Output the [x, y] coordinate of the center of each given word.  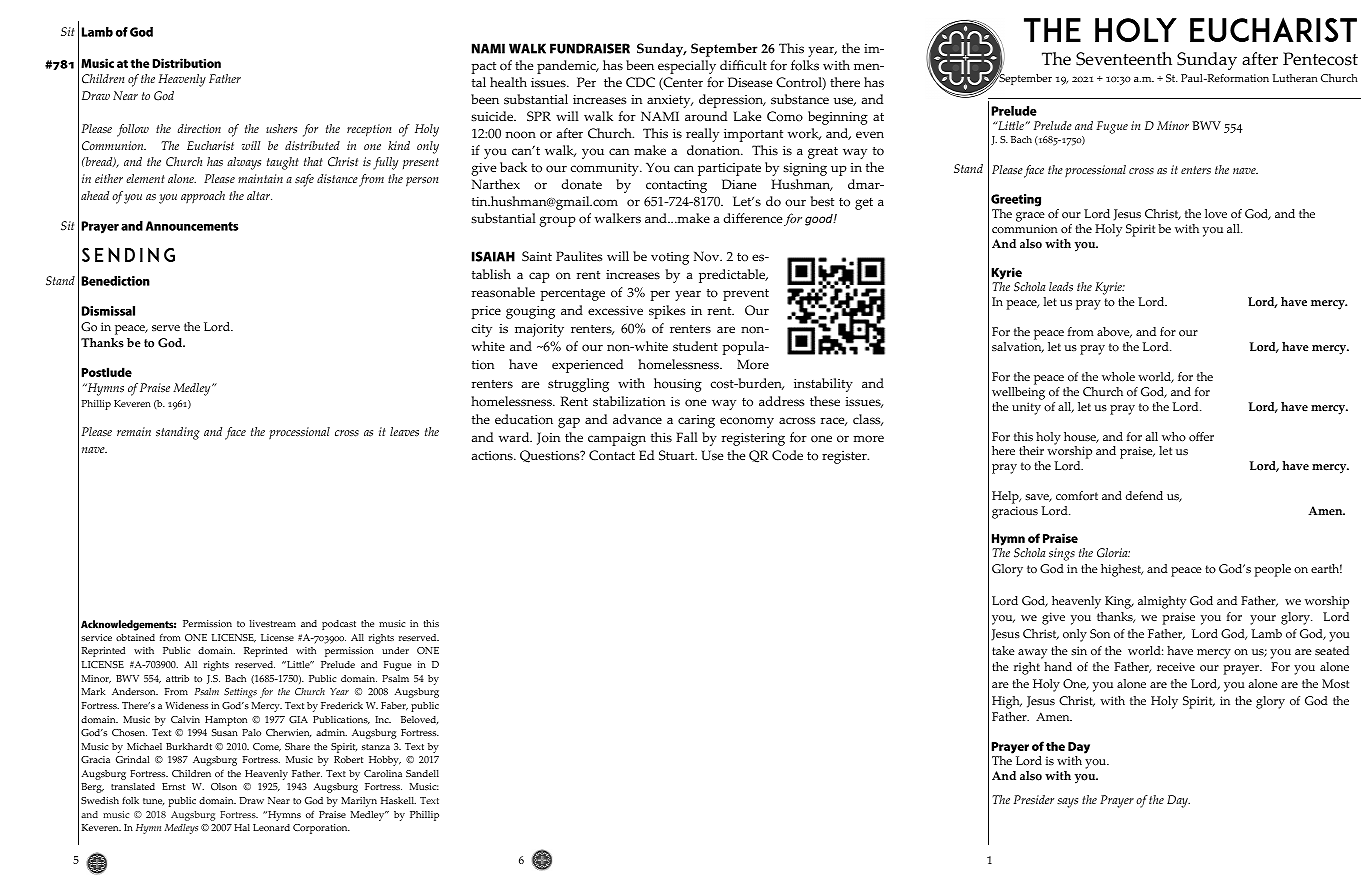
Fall [687, 437]
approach [203, 197]
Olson [224, 786]
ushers [281, 129]
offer [1201, 436]
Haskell [398, 800]
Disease [750, 82]
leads [1061, 286]
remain [134, 431]
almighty [1162, 602]
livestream [273, 623]
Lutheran [1294, 78]
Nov [708, 256]
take [1003, 650]
